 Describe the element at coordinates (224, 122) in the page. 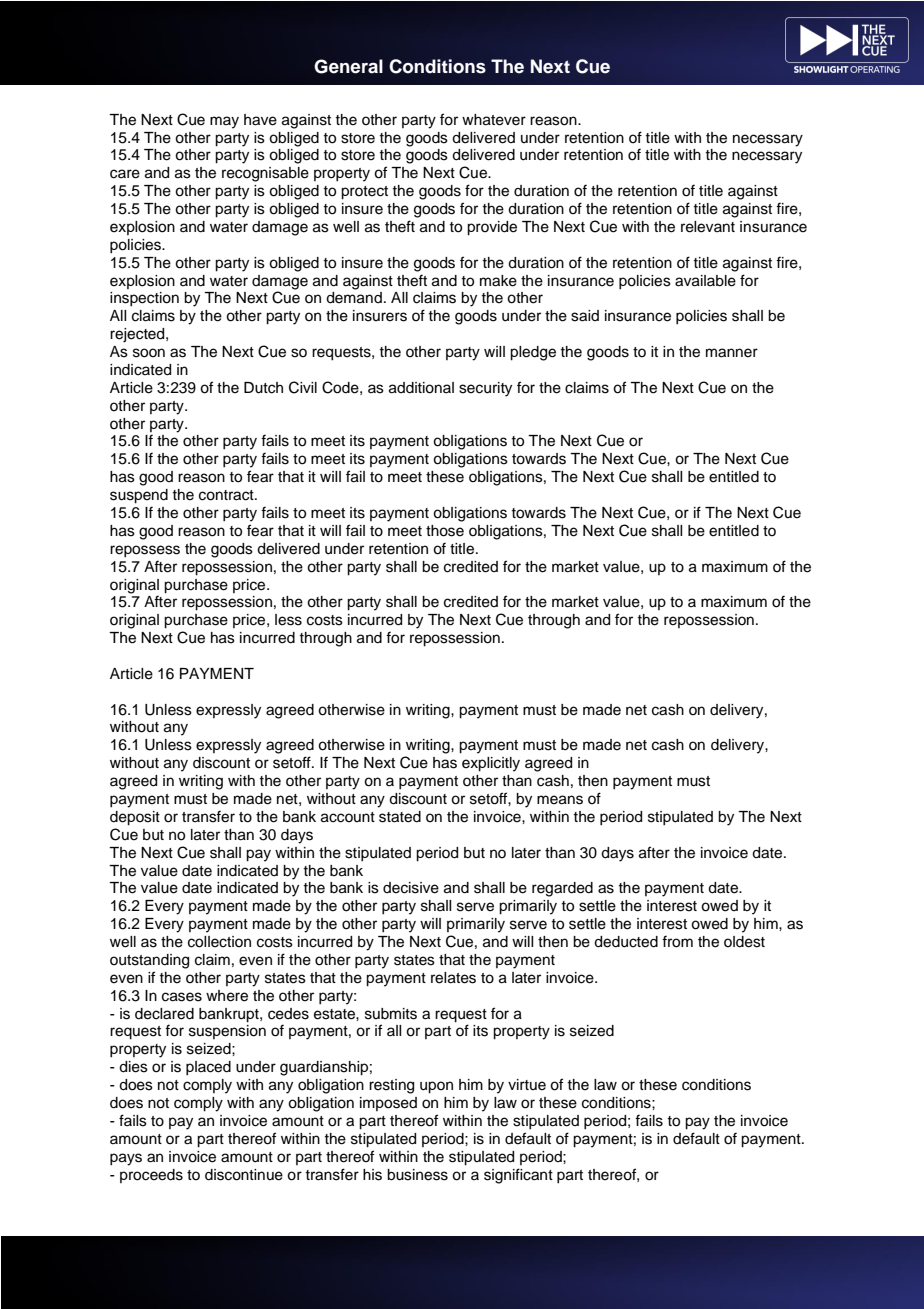

I see `may` at that location.
